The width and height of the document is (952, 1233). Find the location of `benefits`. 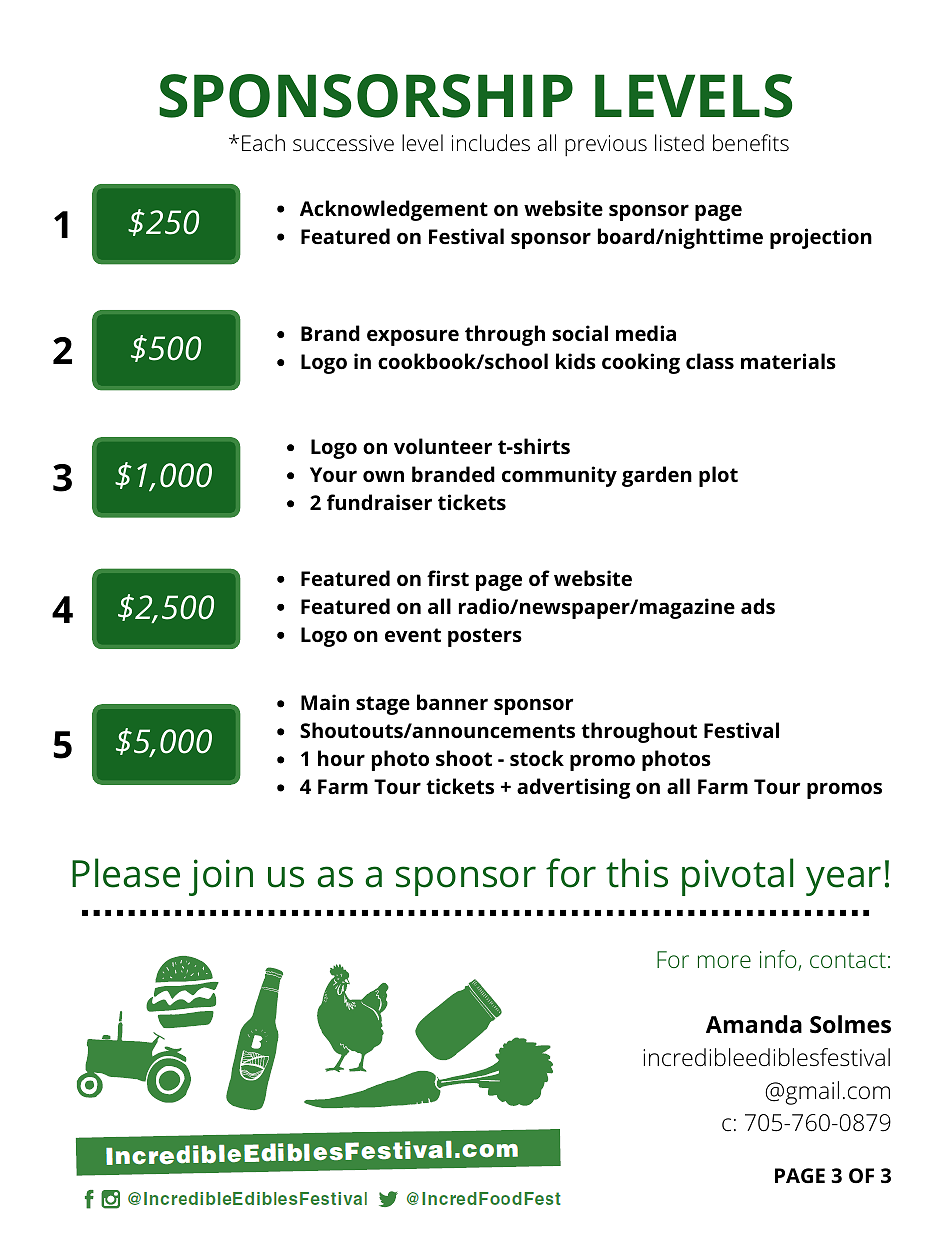

benefits is located at coordinates (751, 143).
